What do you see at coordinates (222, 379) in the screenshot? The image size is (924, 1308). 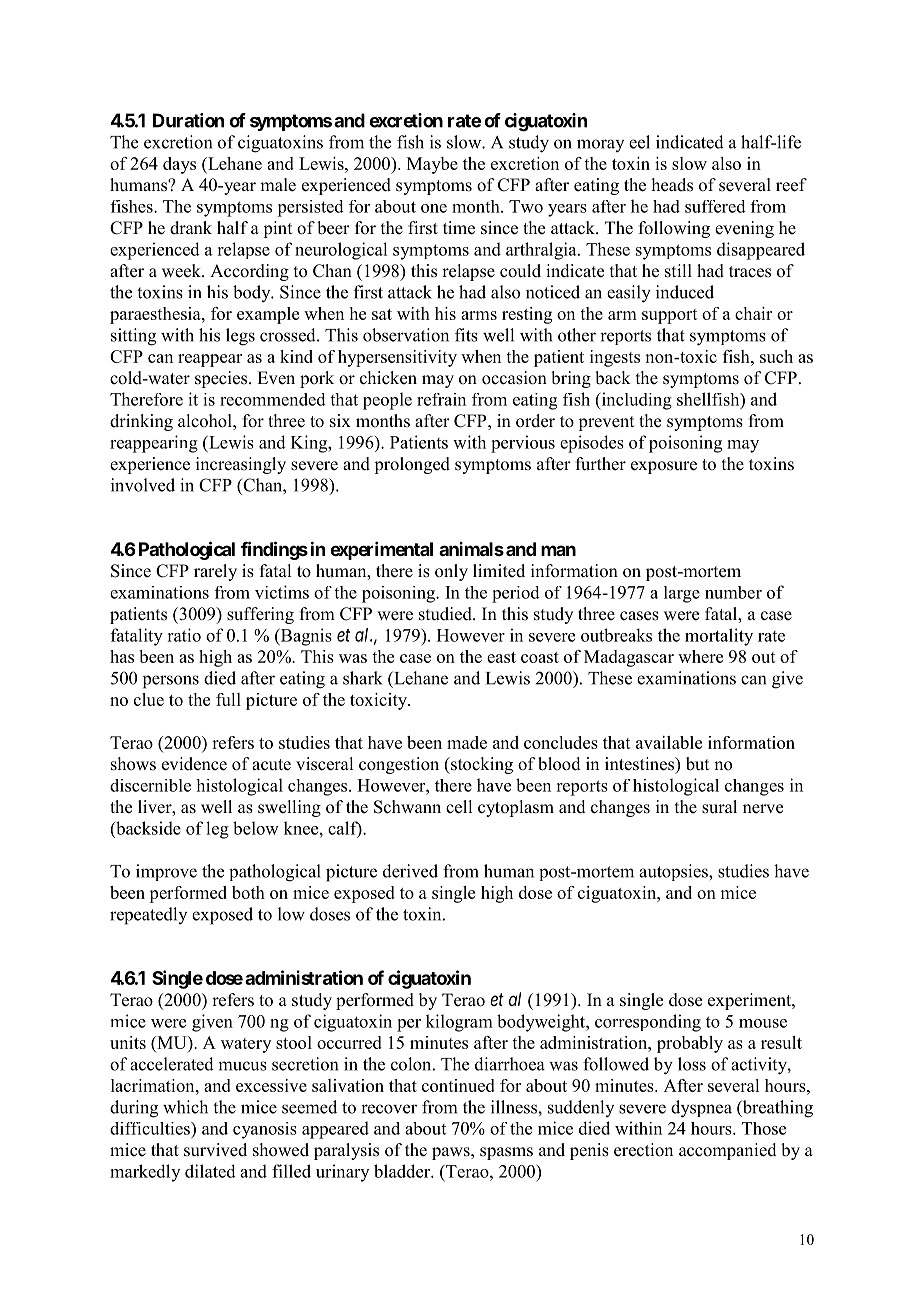 I see `species` at bounding box center [222, 379].
